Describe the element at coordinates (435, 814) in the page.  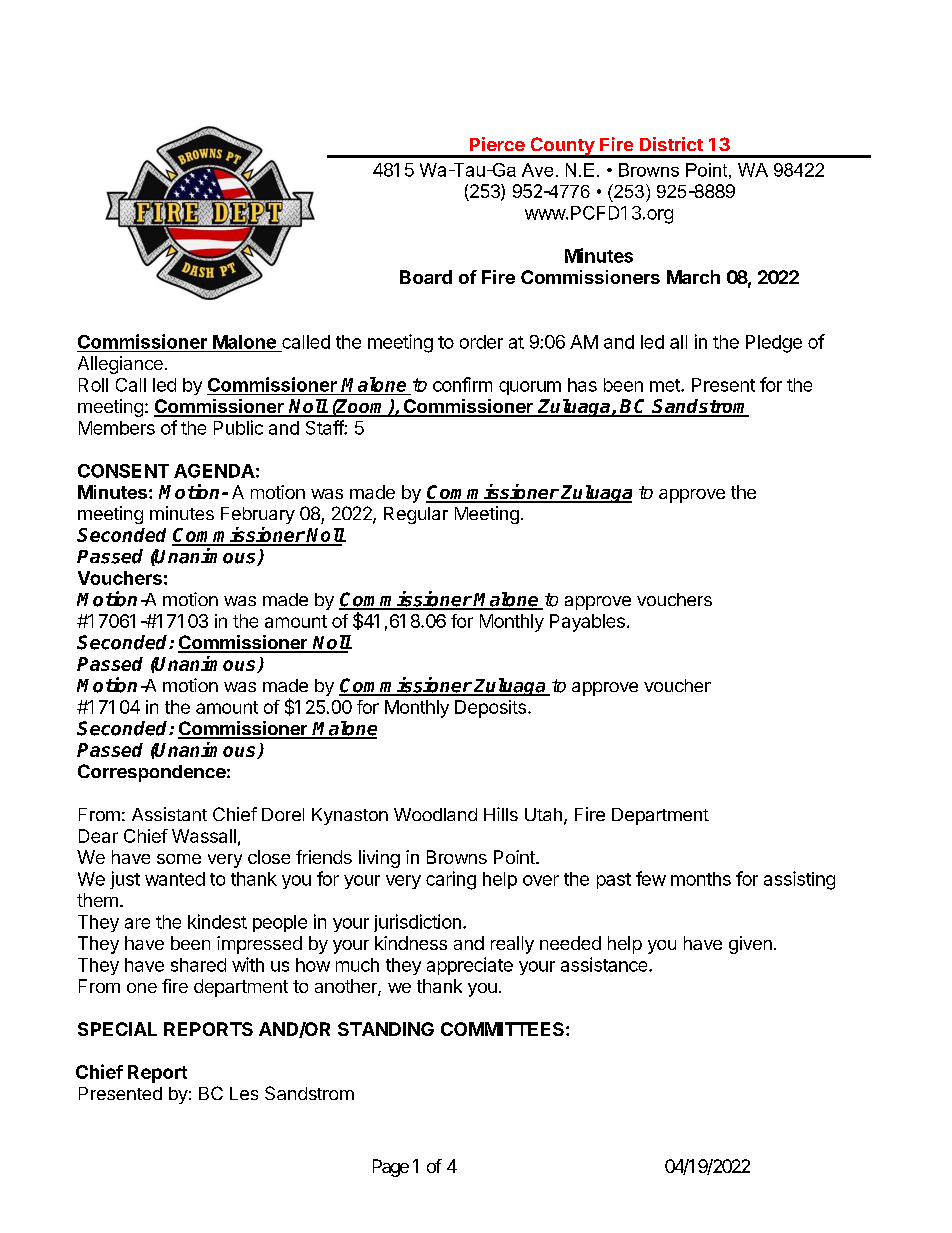
I see `Woodland` at that location.
